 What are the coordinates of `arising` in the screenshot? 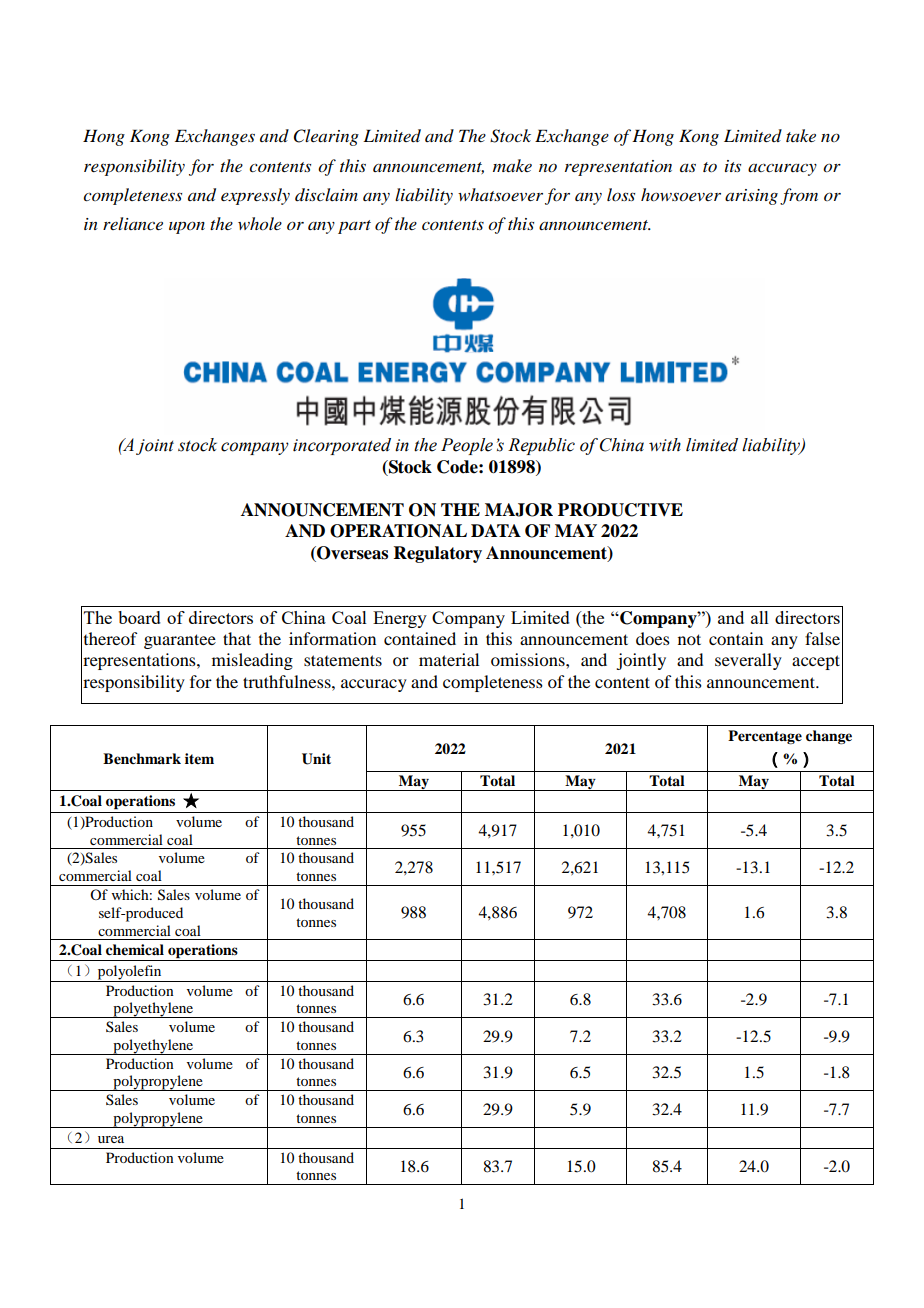 It's located at (751, 197).
